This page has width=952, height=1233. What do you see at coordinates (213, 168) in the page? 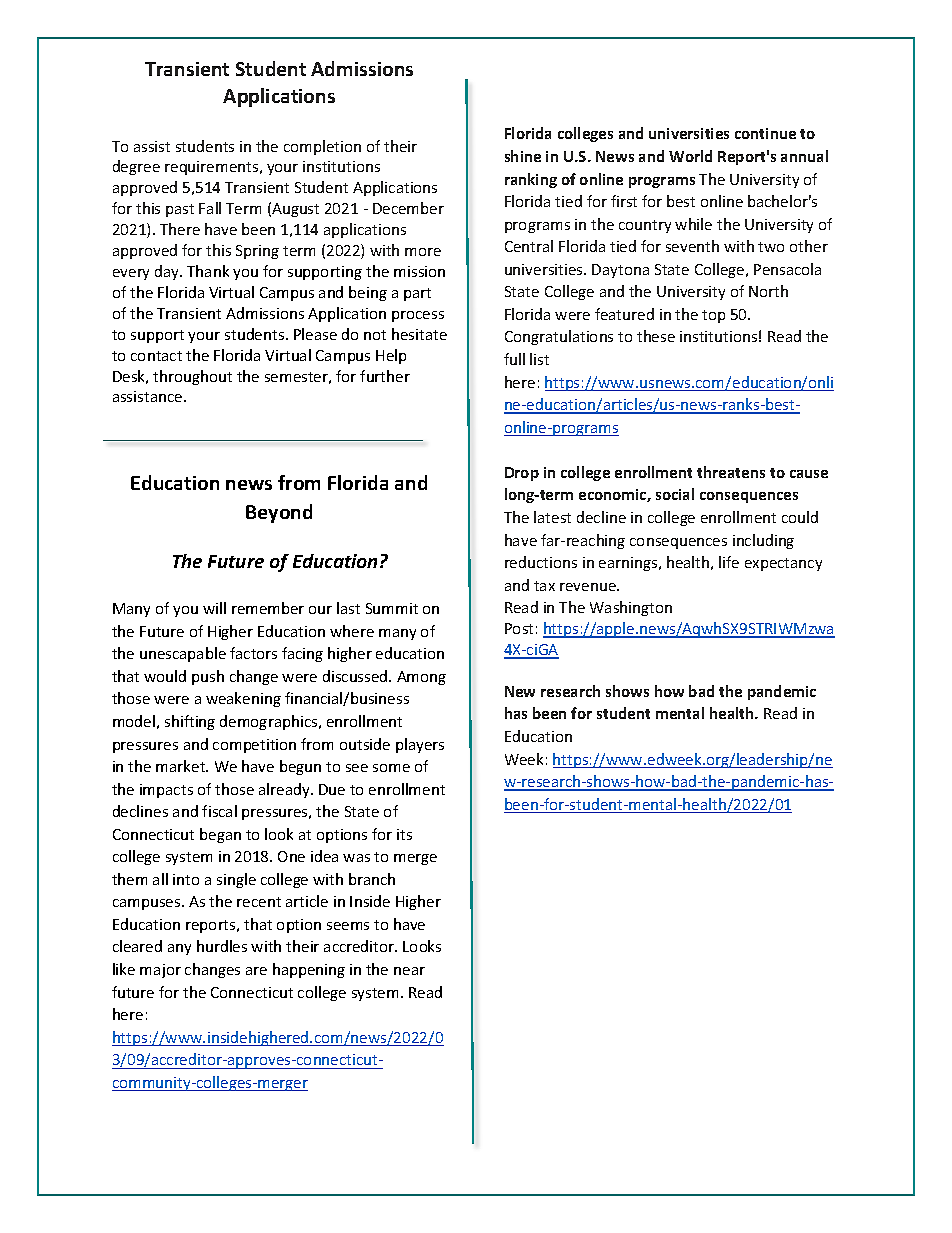
I see `requirements` at bounding box center [213, 168].
